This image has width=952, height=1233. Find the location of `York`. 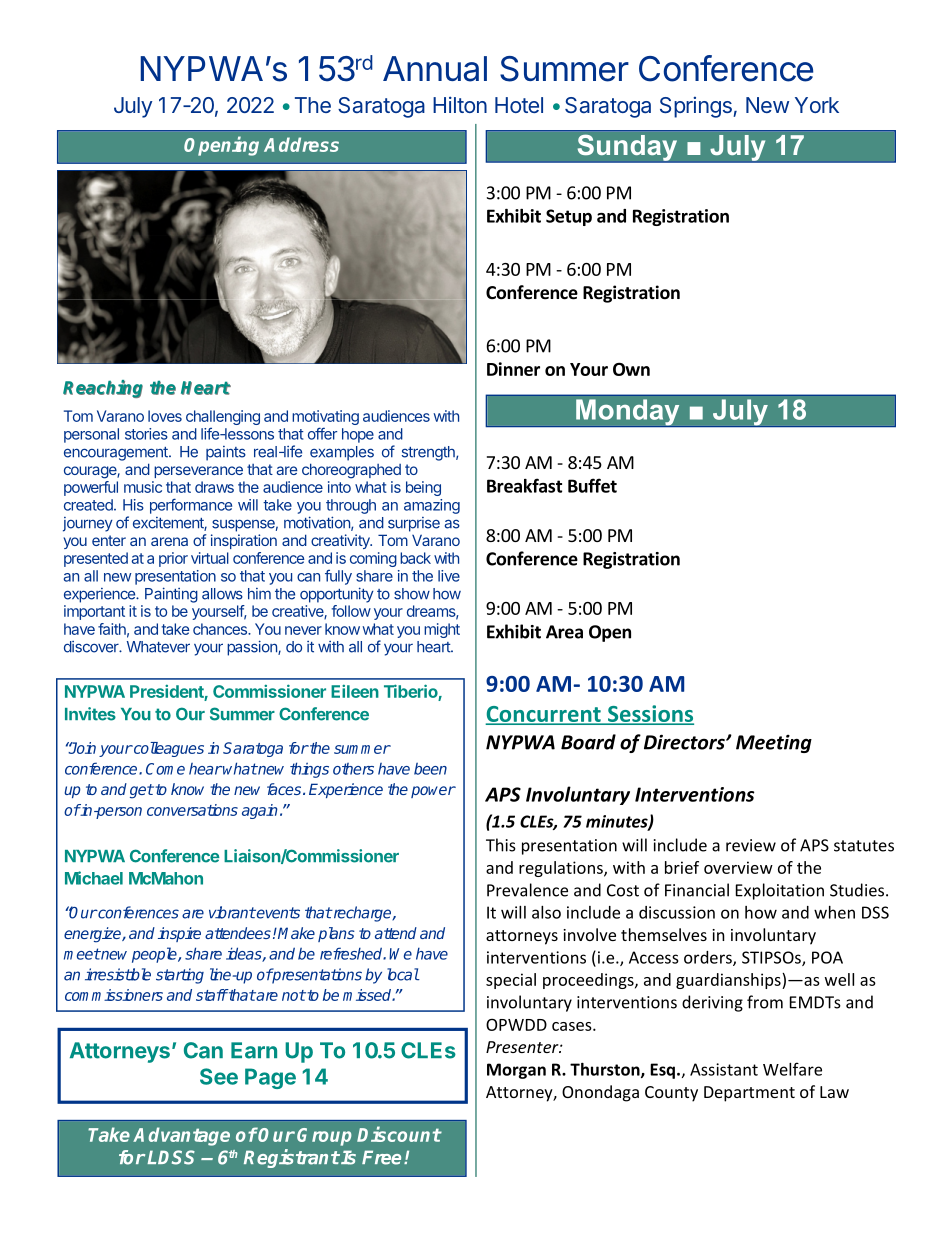

York is located at coordinates (817, 105).
